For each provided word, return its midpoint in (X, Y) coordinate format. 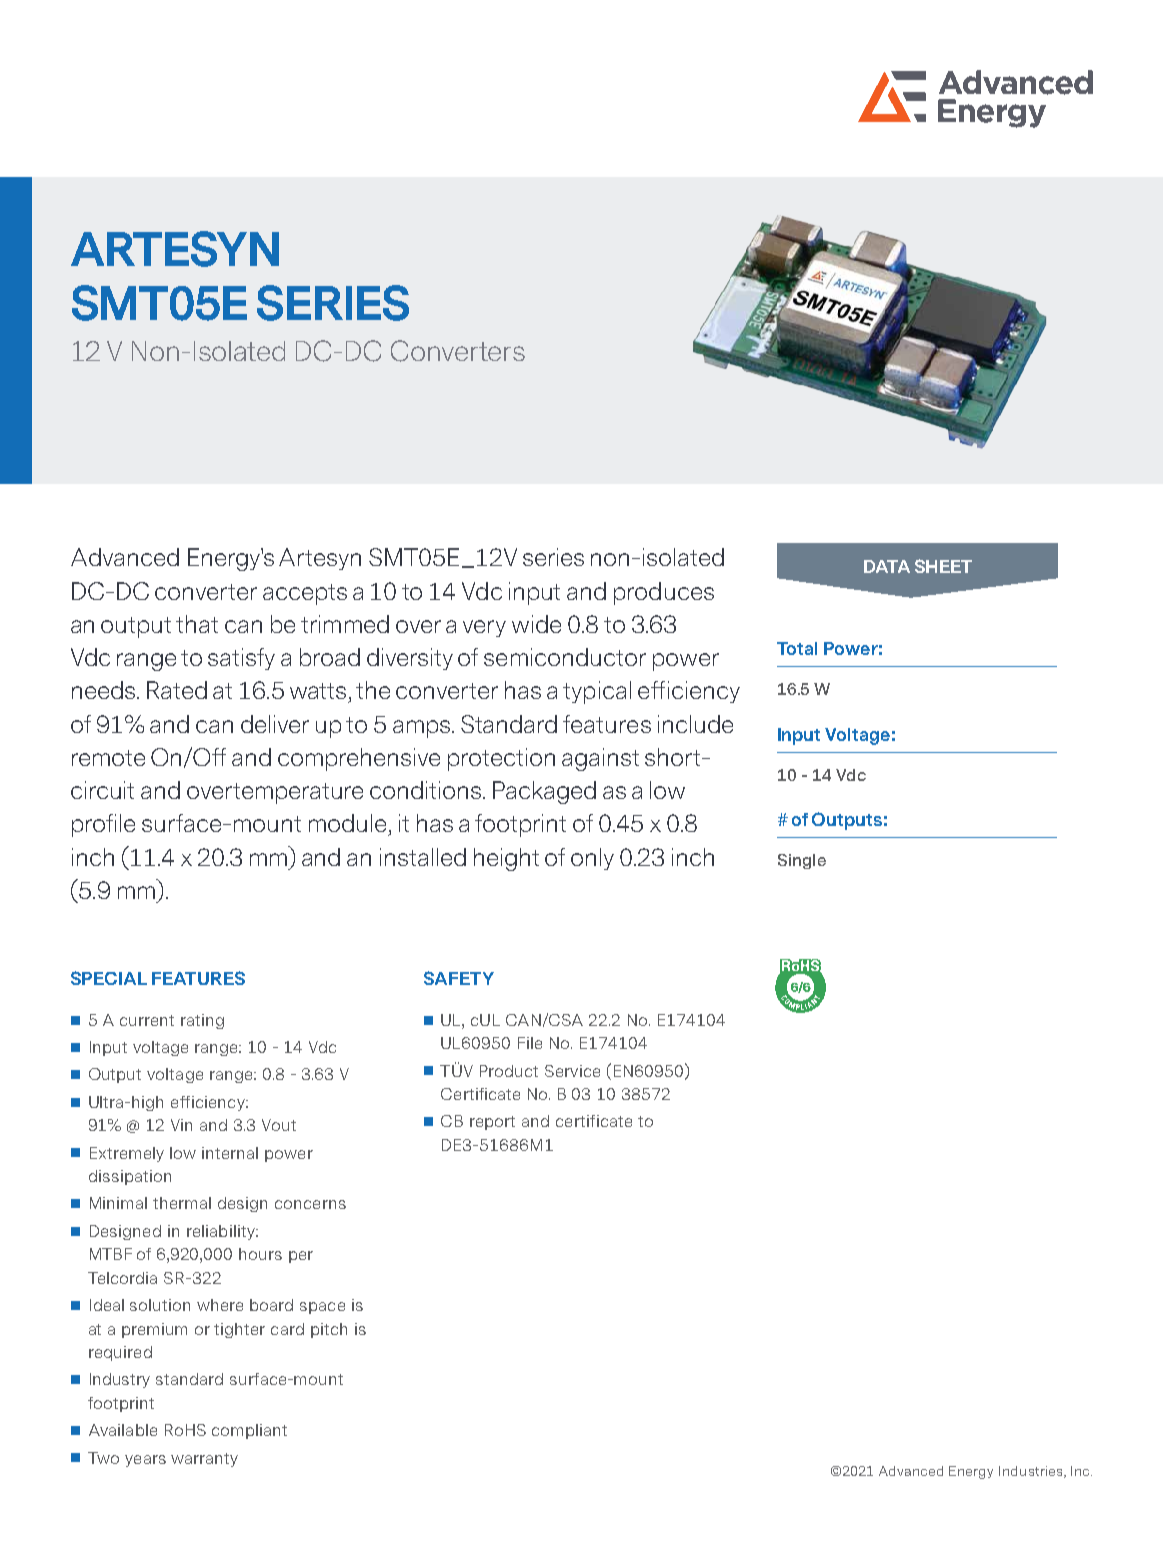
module (347, 823)
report (492, 1123)
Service (572, 1071)
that (197, 624)
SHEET (943, 566)
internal (230, 1153)
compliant (249, 1431)
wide (536, 624)
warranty (204, 1460)
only (592, 859)
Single (802, 861)
